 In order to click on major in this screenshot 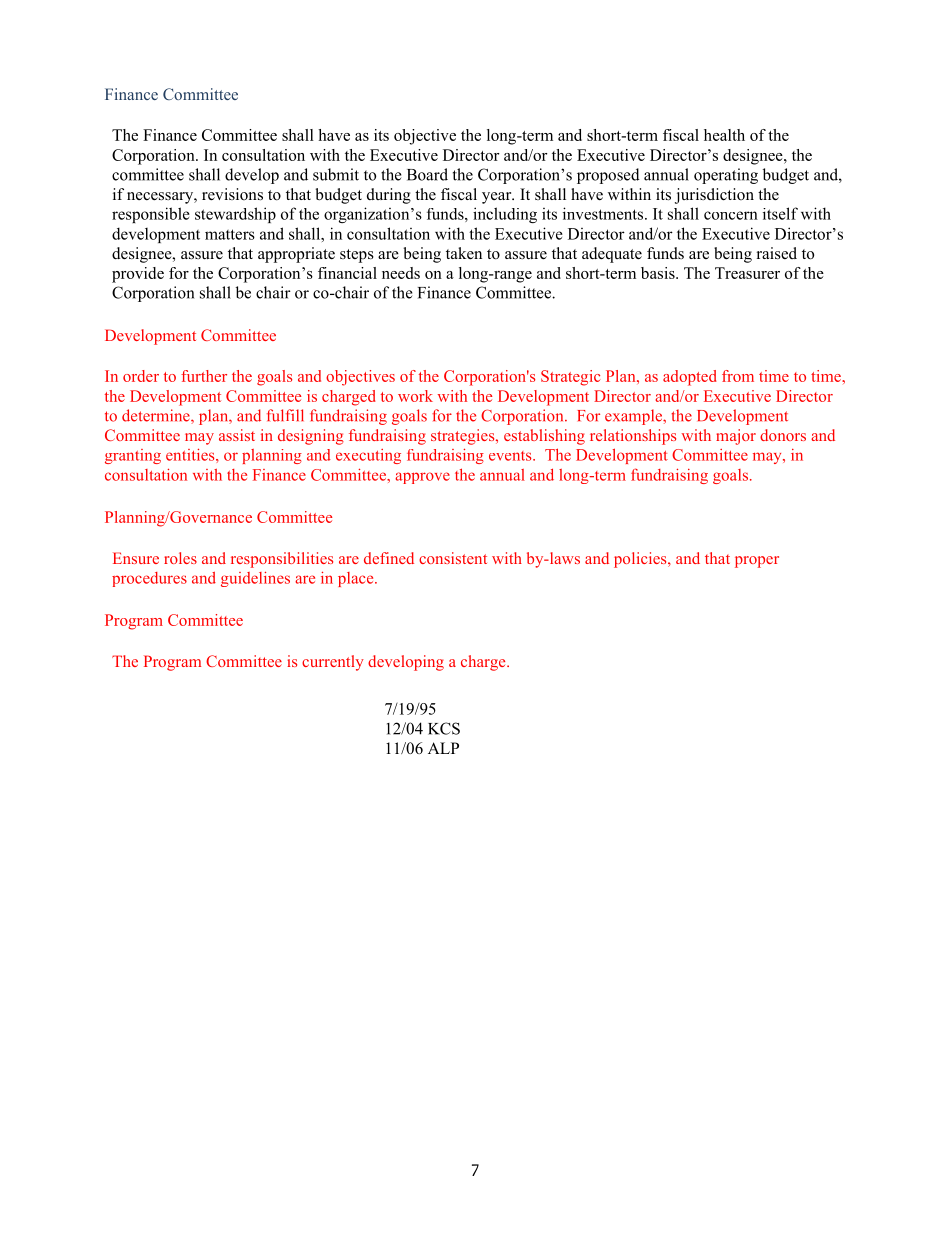, I will do `click(736, 437)`.
